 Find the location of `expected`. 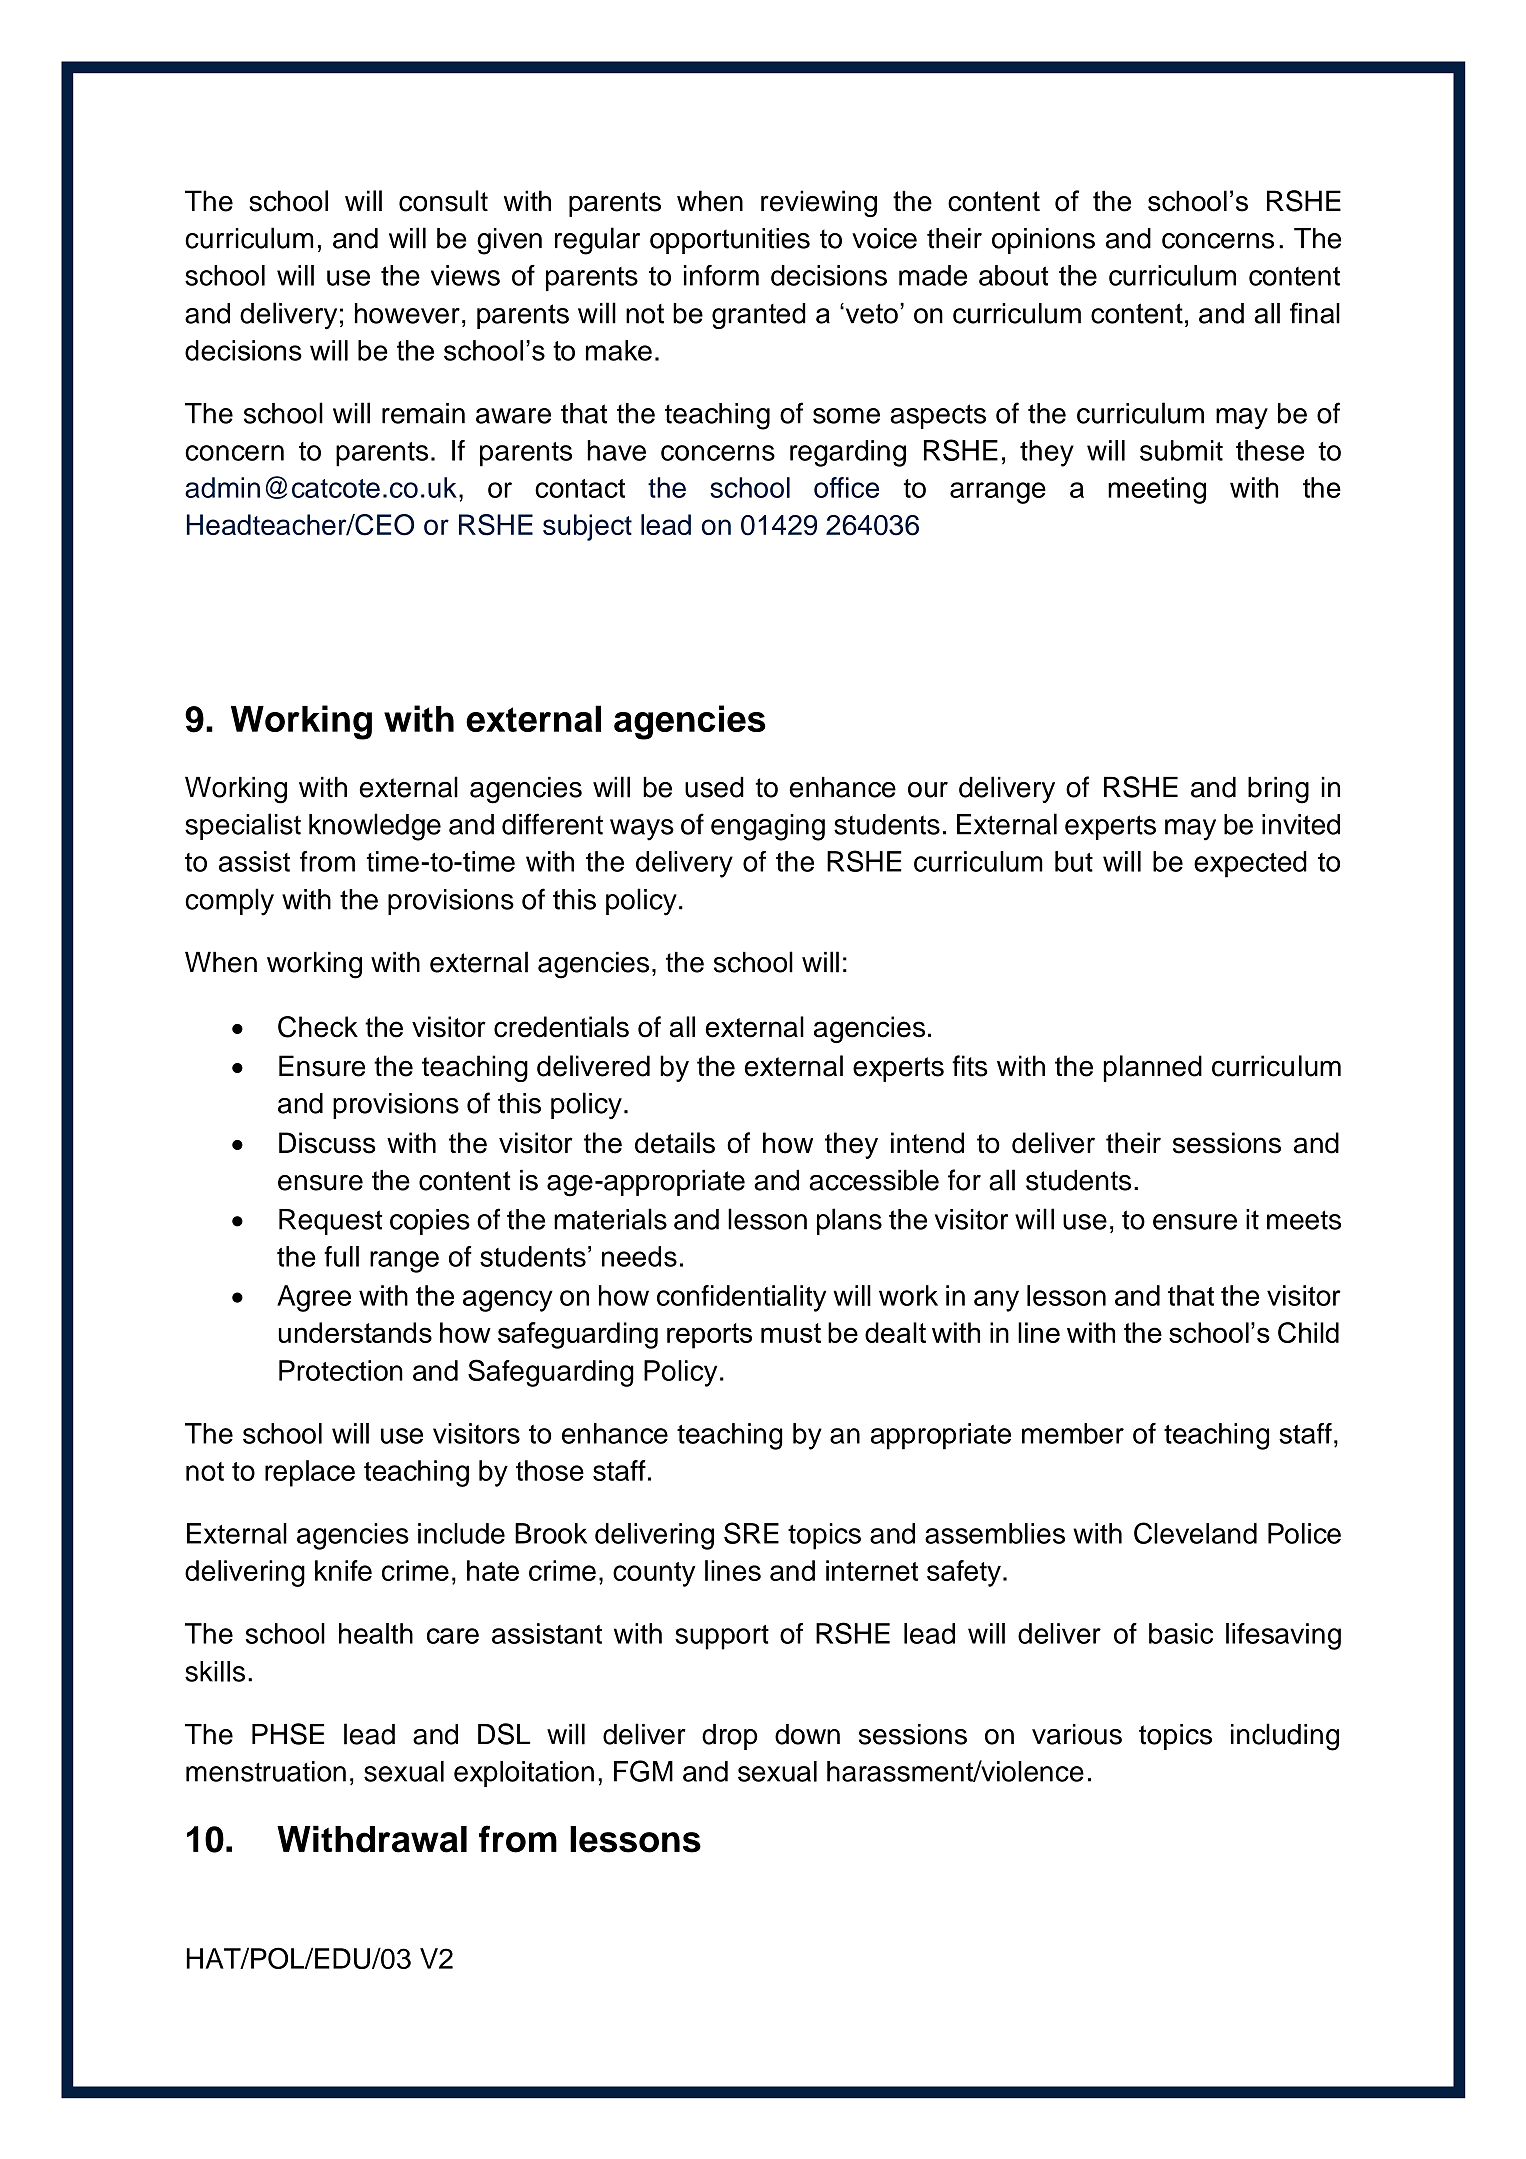

expected is located at coordinates (1250, 864).
